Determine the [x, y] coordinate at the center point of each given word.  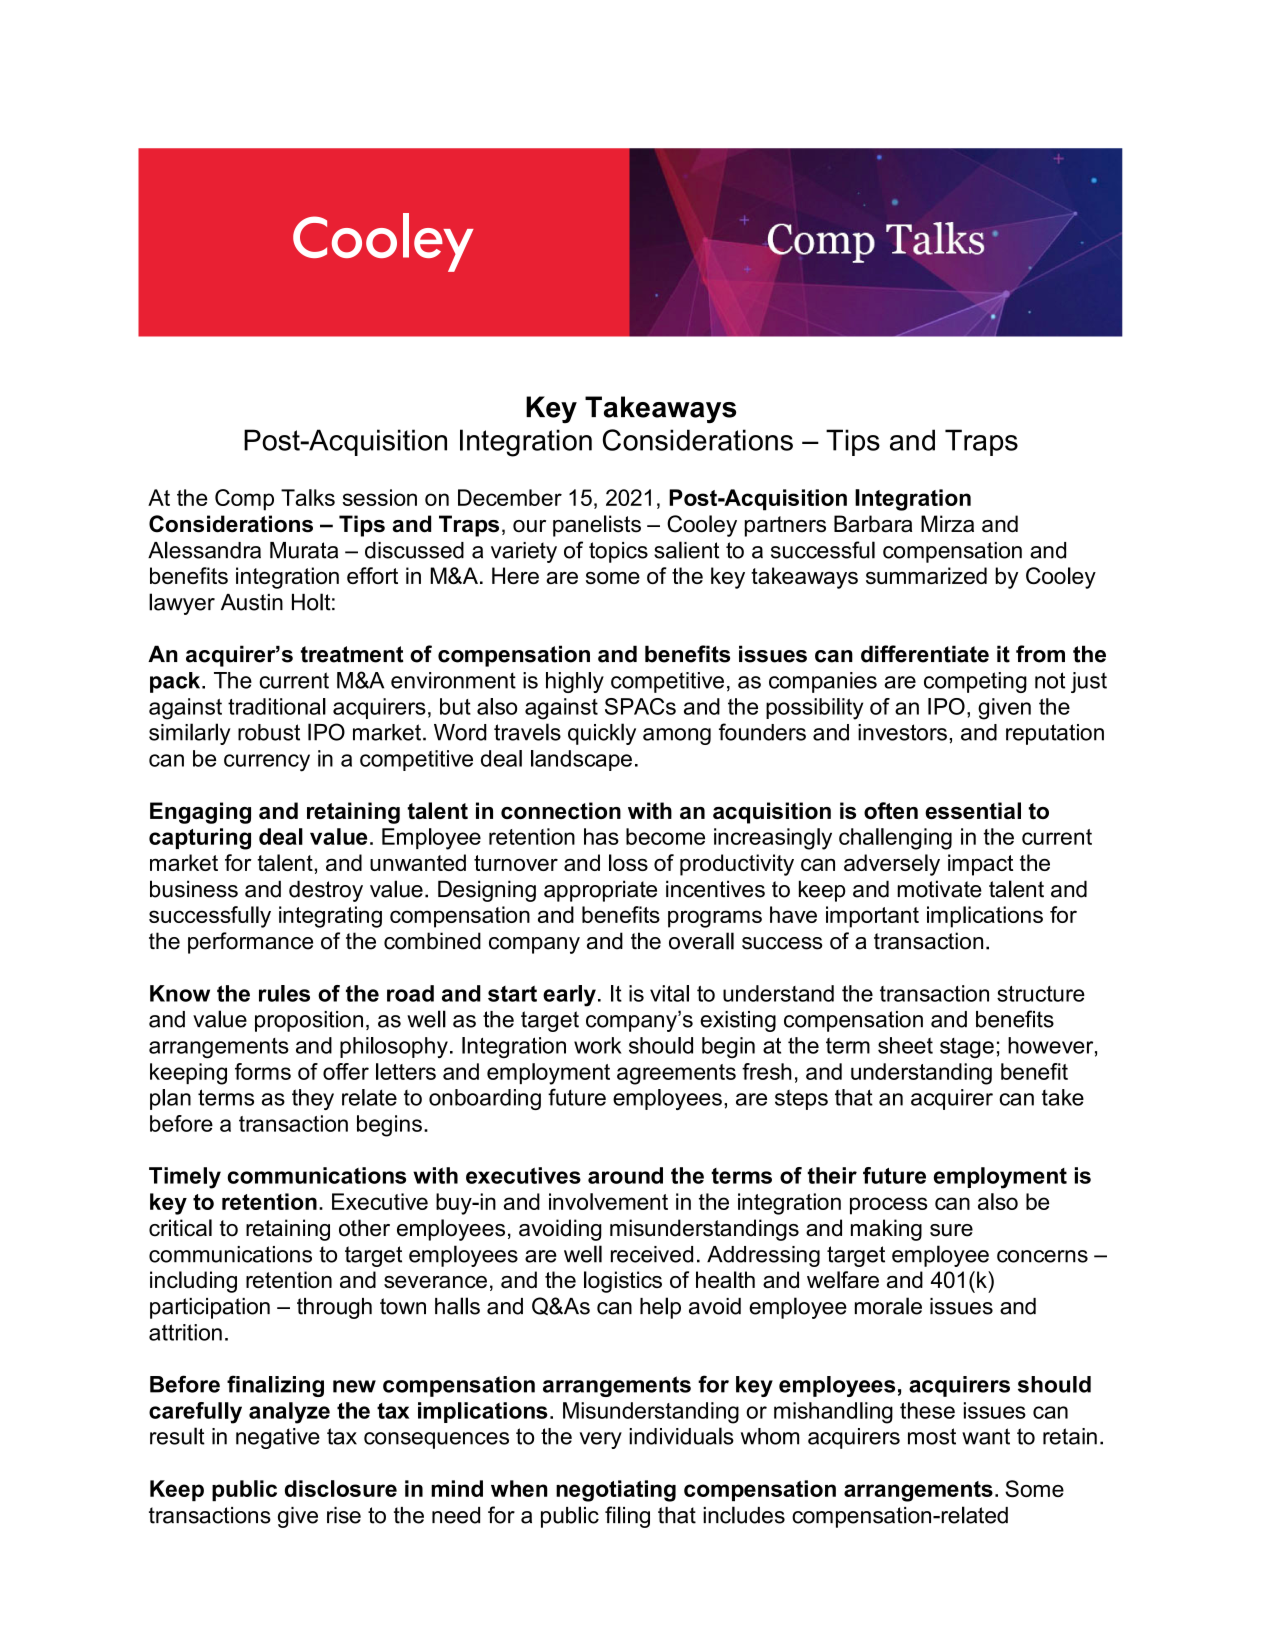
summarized [926, 575]
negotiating [616, 1491]
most [932, 1436]
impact [980, 865]
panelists [597, 526]
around [625, 1175]
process [888, 1206]
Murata [304, 550]
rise [344, 1515]
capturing [200, 839]
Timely [185, 1178]
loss [628, 862]
